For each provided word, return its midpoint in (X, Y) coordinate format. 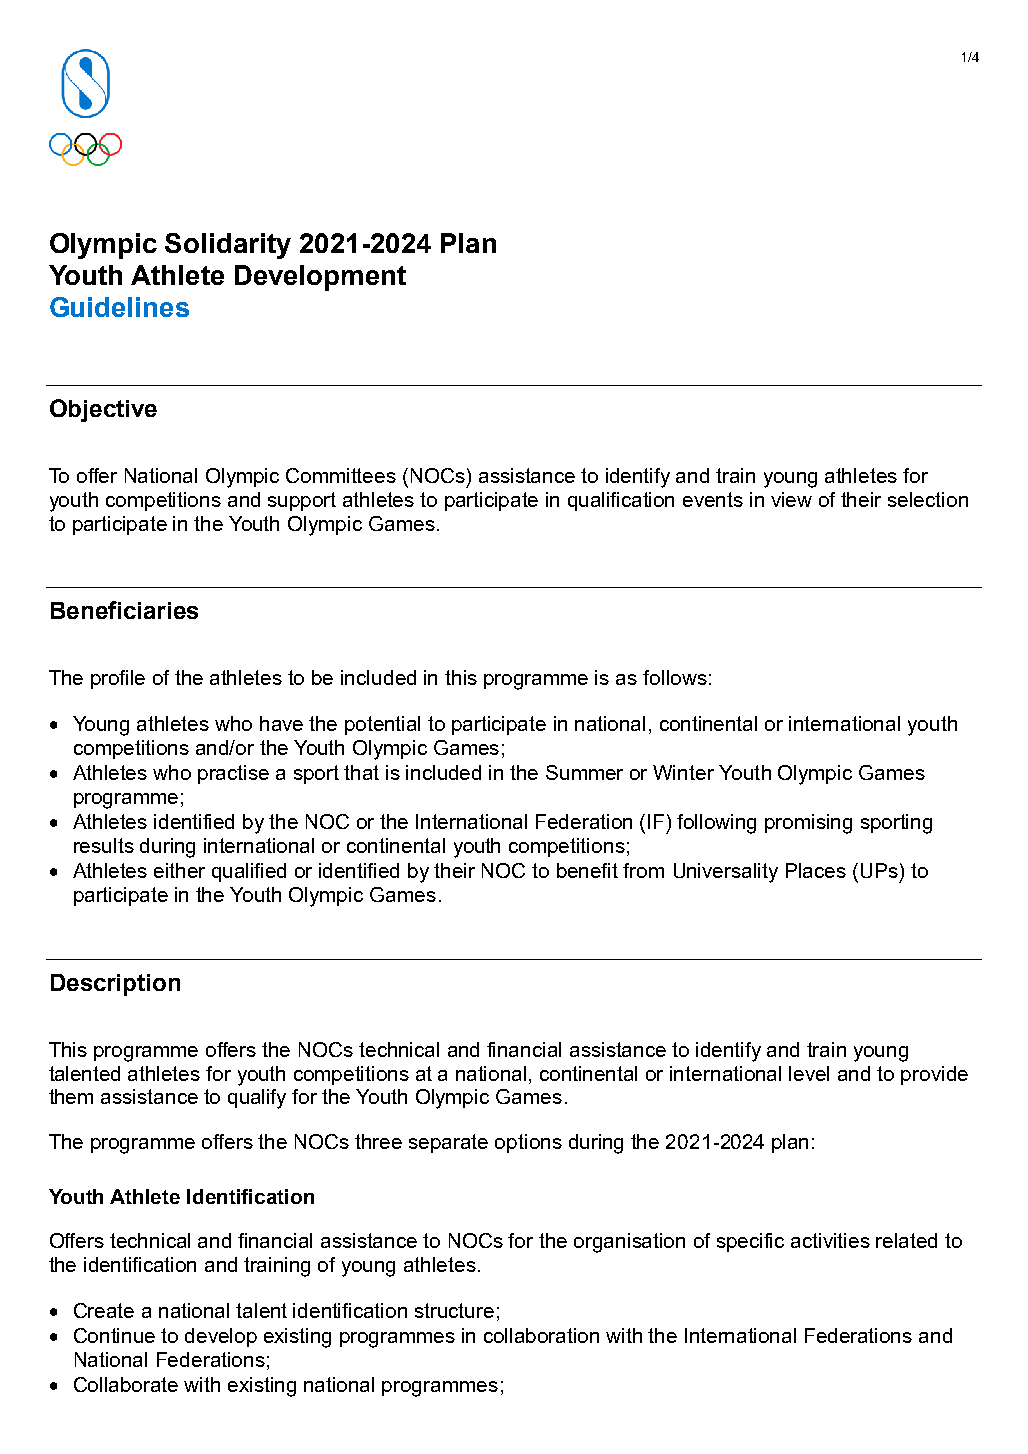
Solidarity (228, 246)
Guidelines (119, 307)
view (791, 499)
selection (928, 499)
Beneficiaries (124, 610)
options (528, 1143)
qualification (621, 501)
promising (808, 824)
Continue (114, 1335)
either (179, 870)
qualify (257, 1099)
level (809, 1073)
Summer (584, 772)
